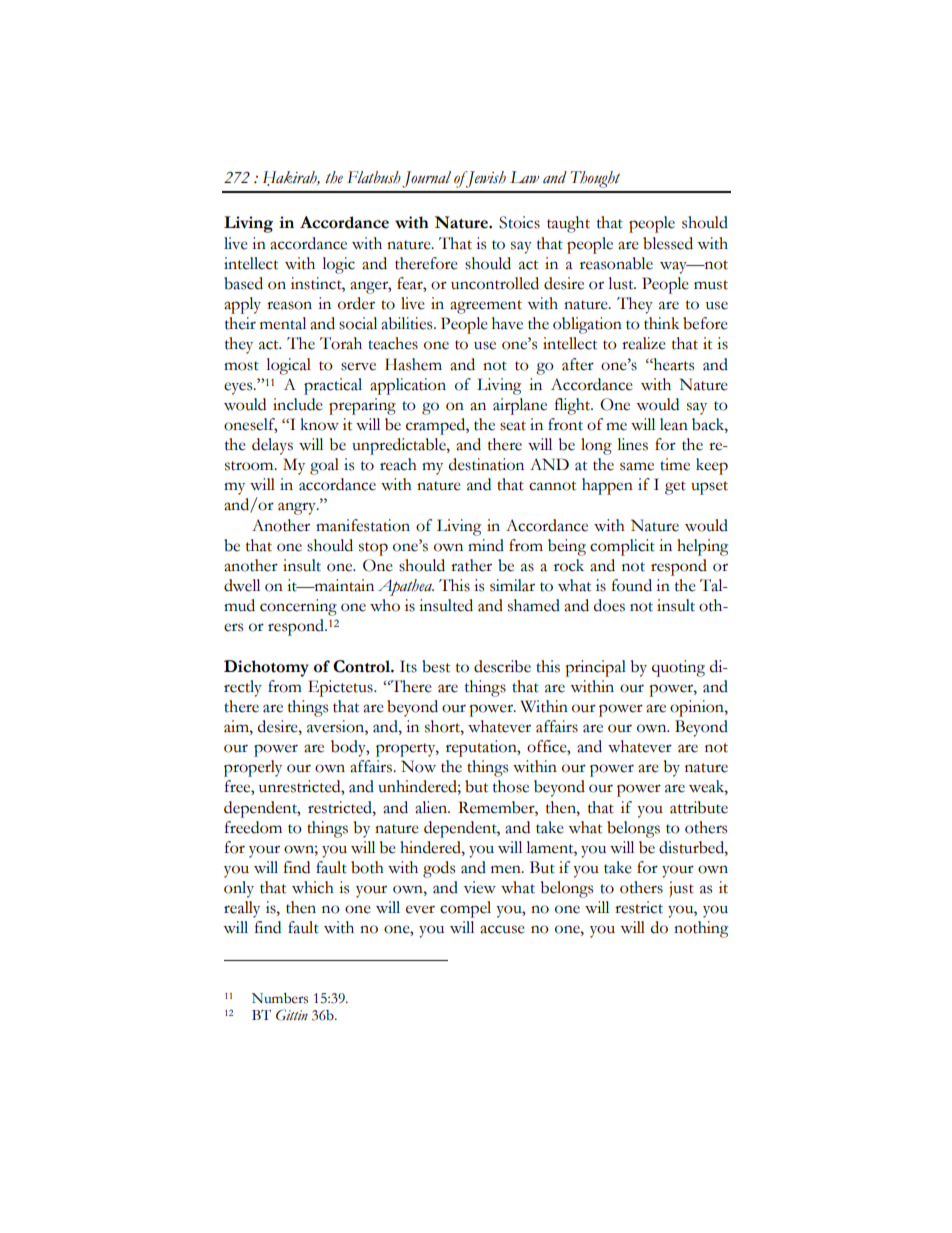 Image resolution: width=952 pixels, height=1233 pixels. What do you see at coordinates (698, 708) in the page?
I see `opinion` at bounding box center [698, 708].
